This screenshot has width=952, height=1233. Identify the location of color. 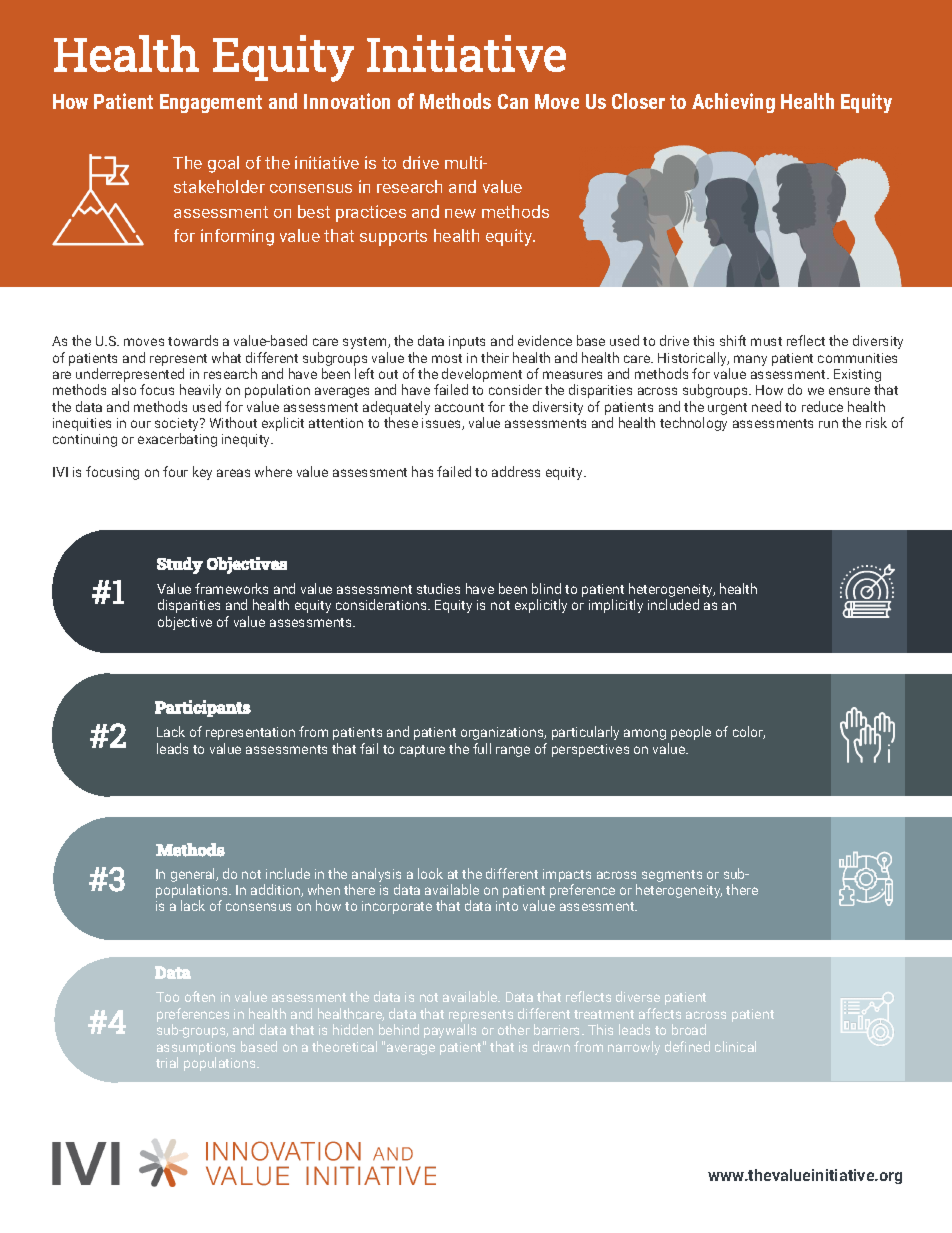
(749, 732).
